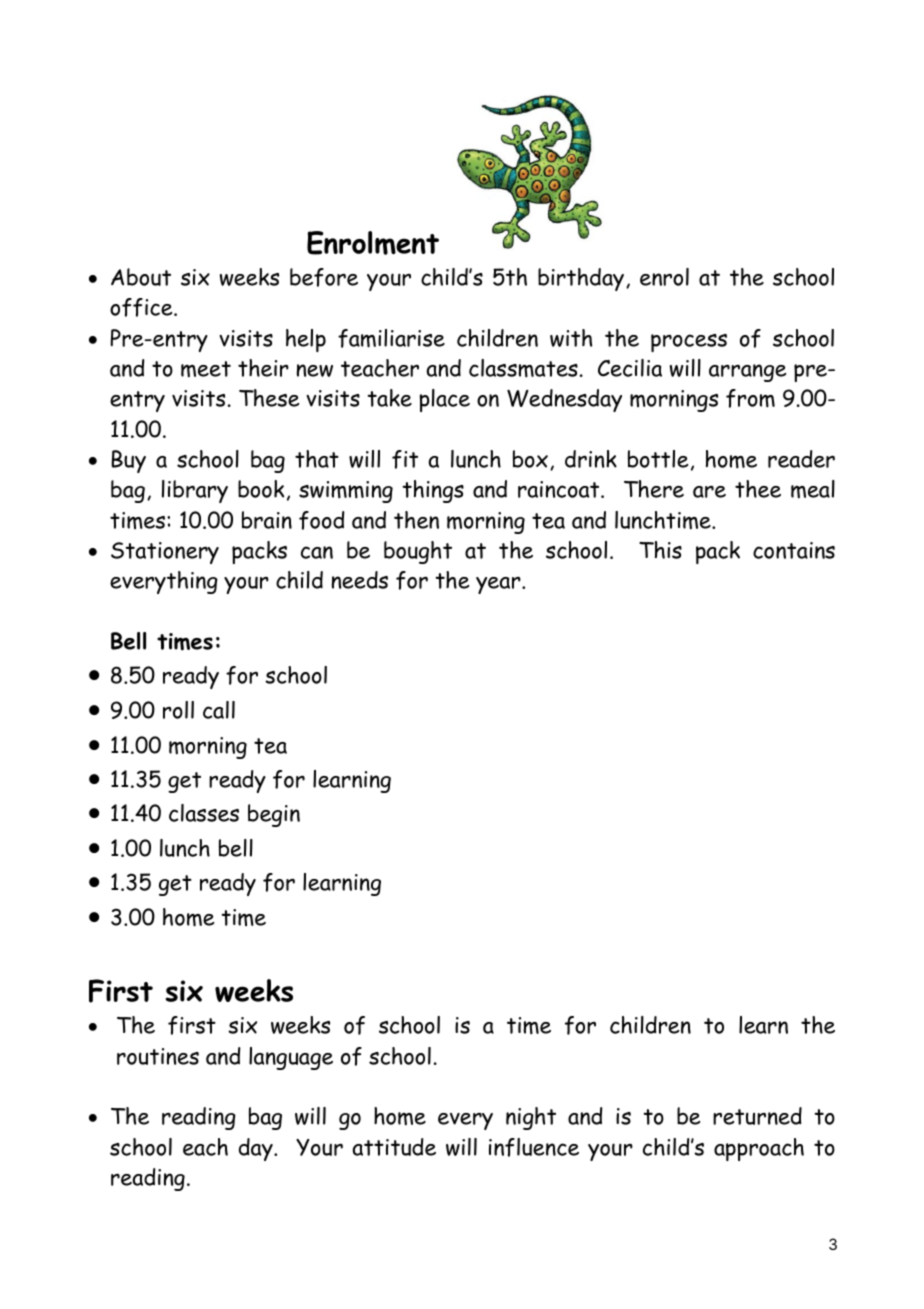  What do you see at coordinates (204, 813) in the document?
I see `classes` at bounding box center [204, 813].
